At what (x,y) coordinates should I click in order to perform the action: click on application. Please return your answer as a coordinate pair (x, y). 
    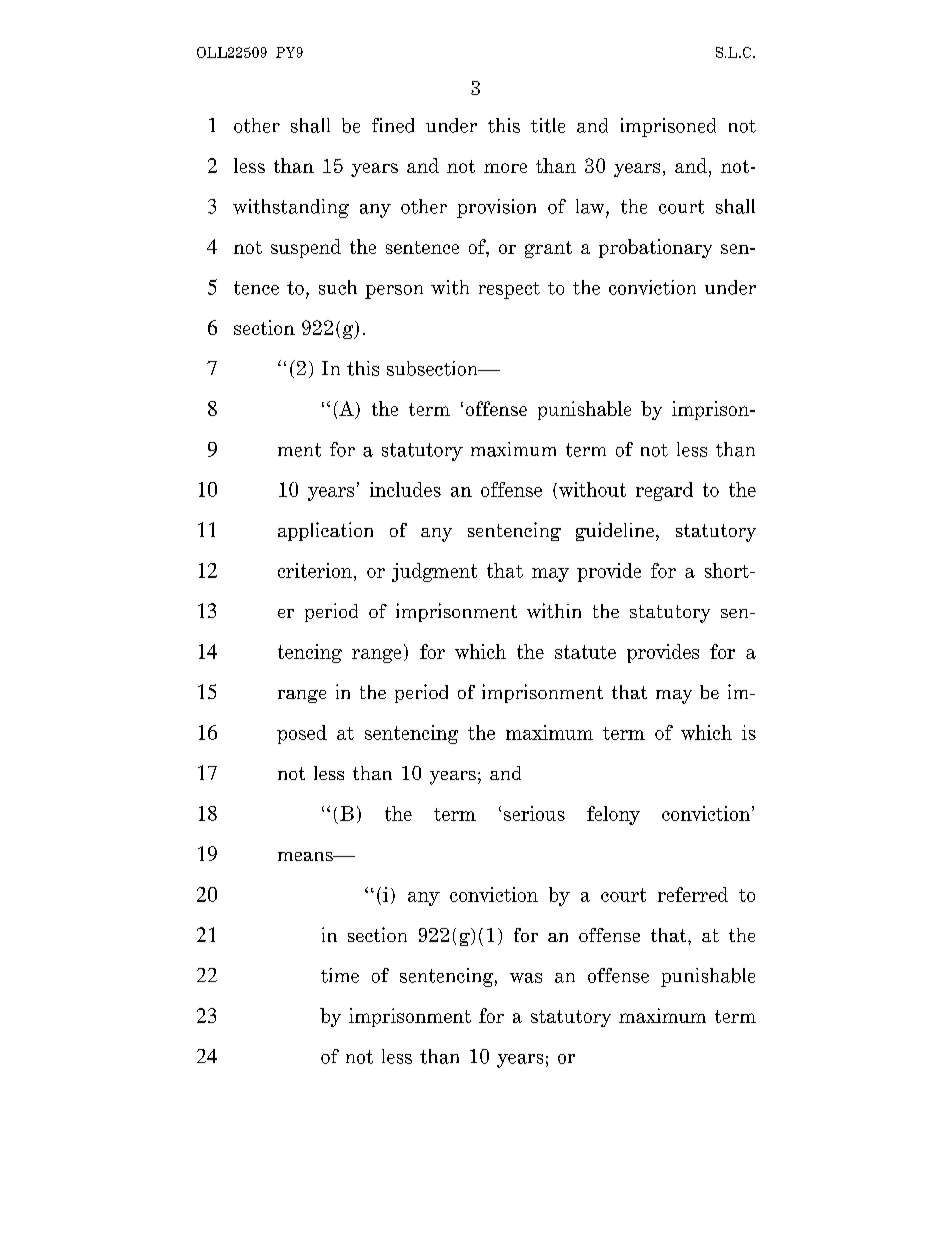
    Looking at the image, I should click on (325, 531).
